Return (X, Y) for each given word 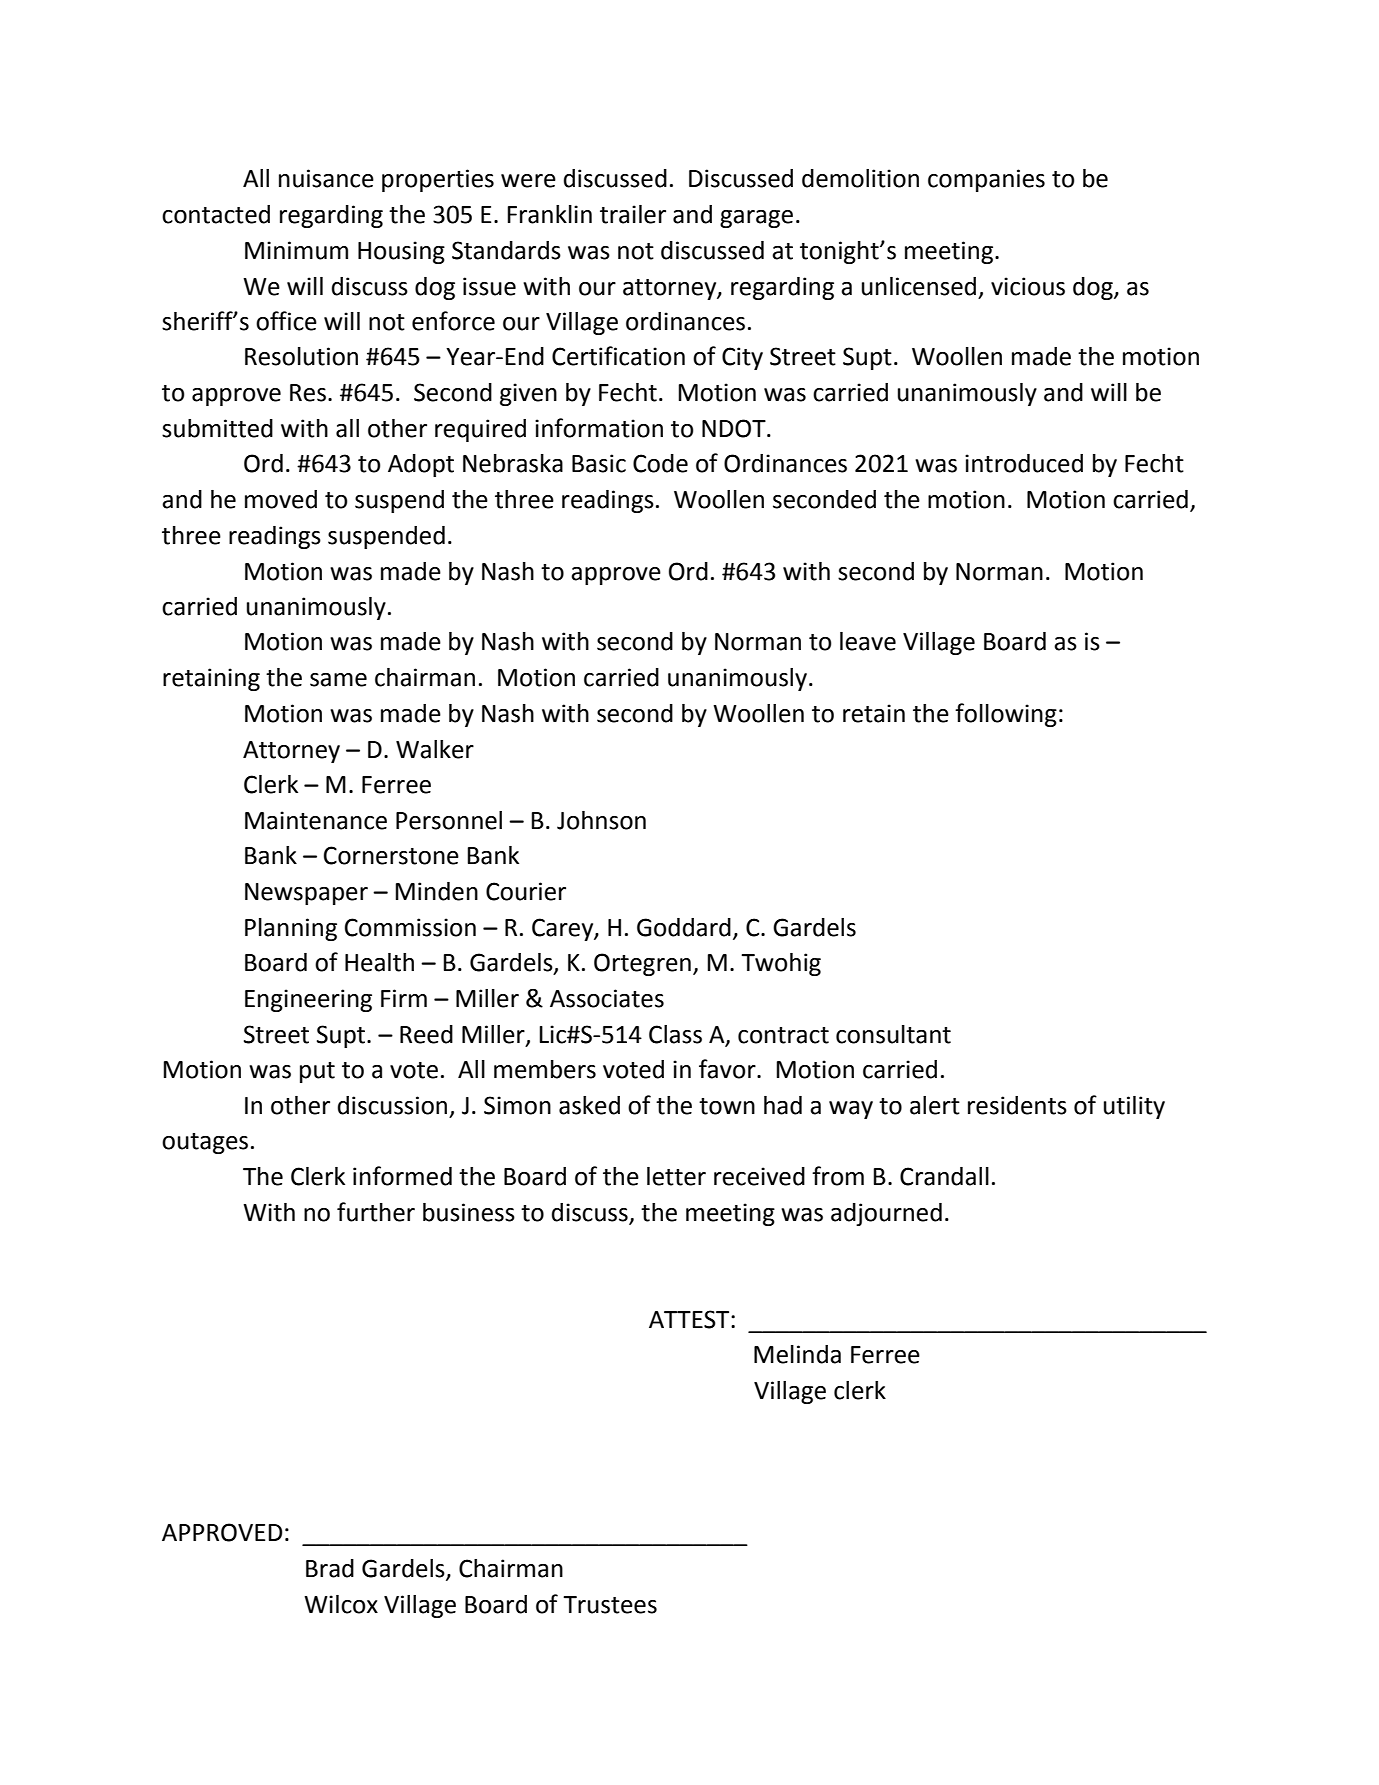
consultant (893, 1034)
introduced (1024, 463)
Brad (330, 1568)
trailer (633, 214)
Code (660, 463)
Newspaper (306, 894)
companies (986, 180)
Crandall (944, 1176)
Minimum (296, 250)
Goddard (684, 927)
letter (676, 1176)
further (376, 1212)
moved (281, 499)
